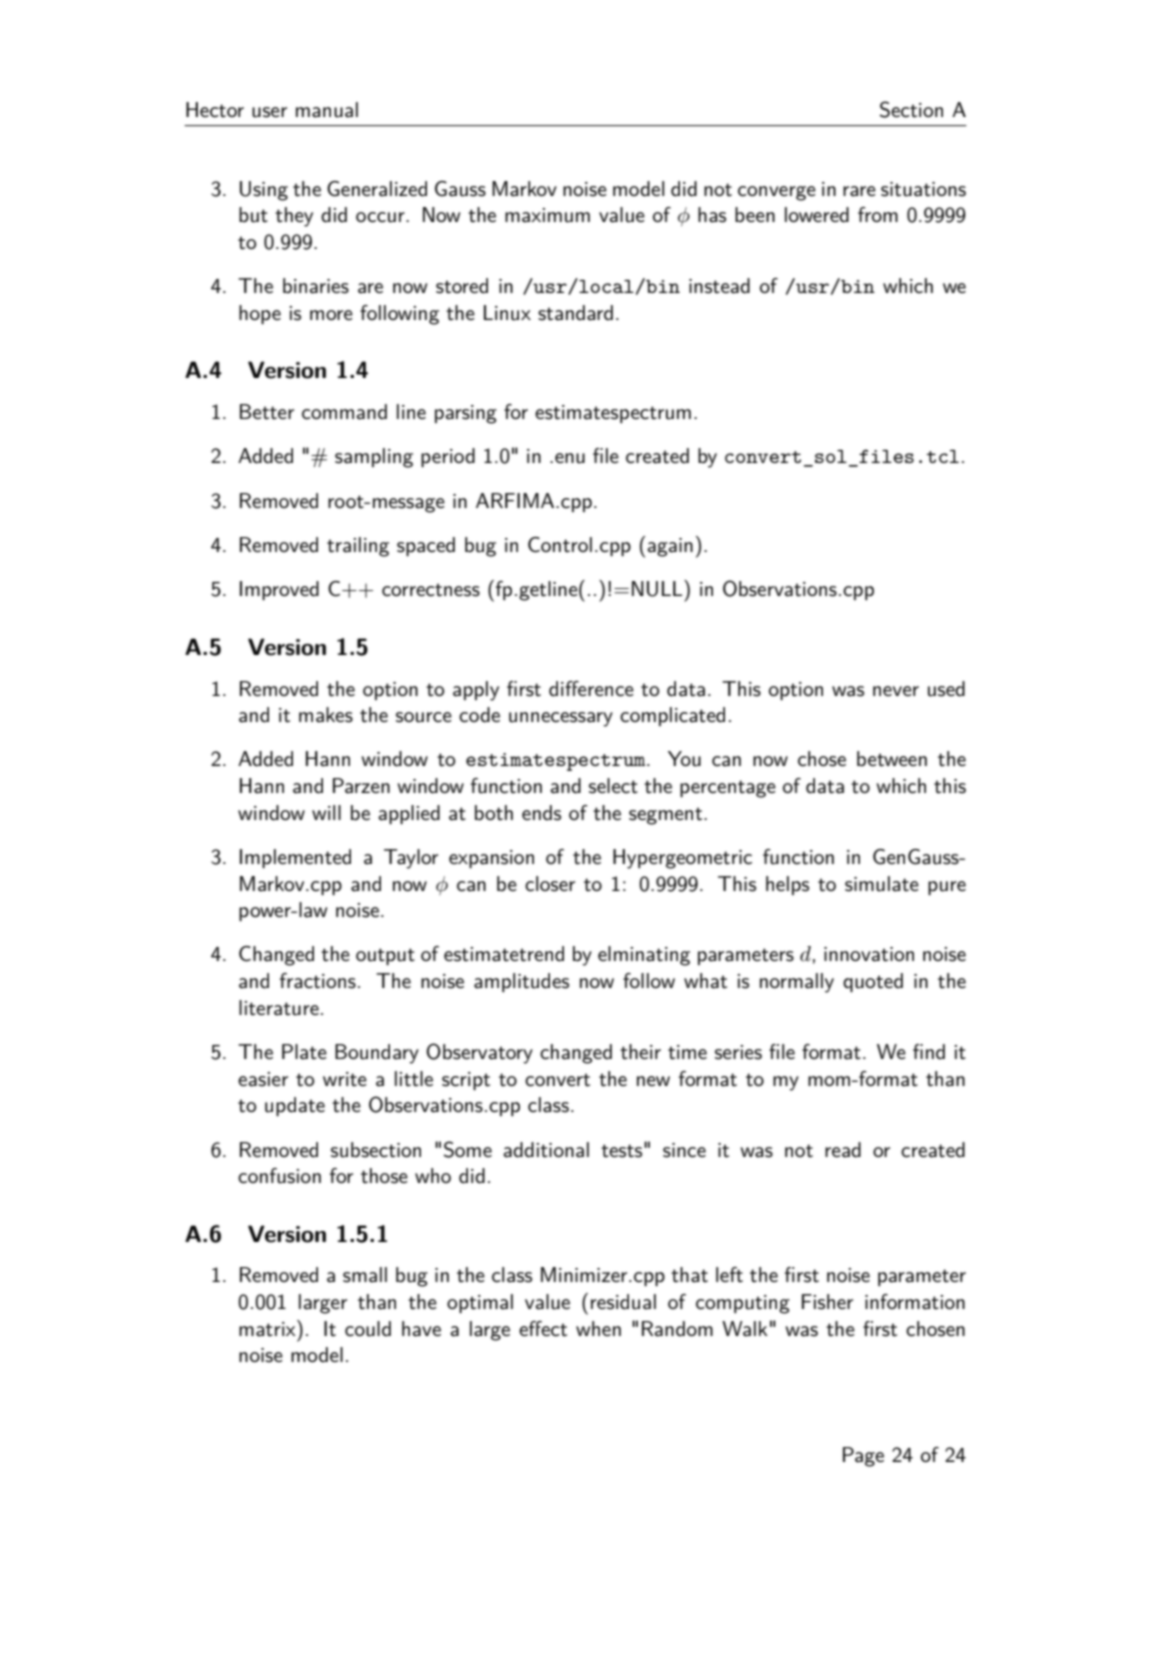 This screenshot has height=1655, width=1170. Describe the element at coordinates (326, 715) in the screenshot. I see `makes` at that location.
